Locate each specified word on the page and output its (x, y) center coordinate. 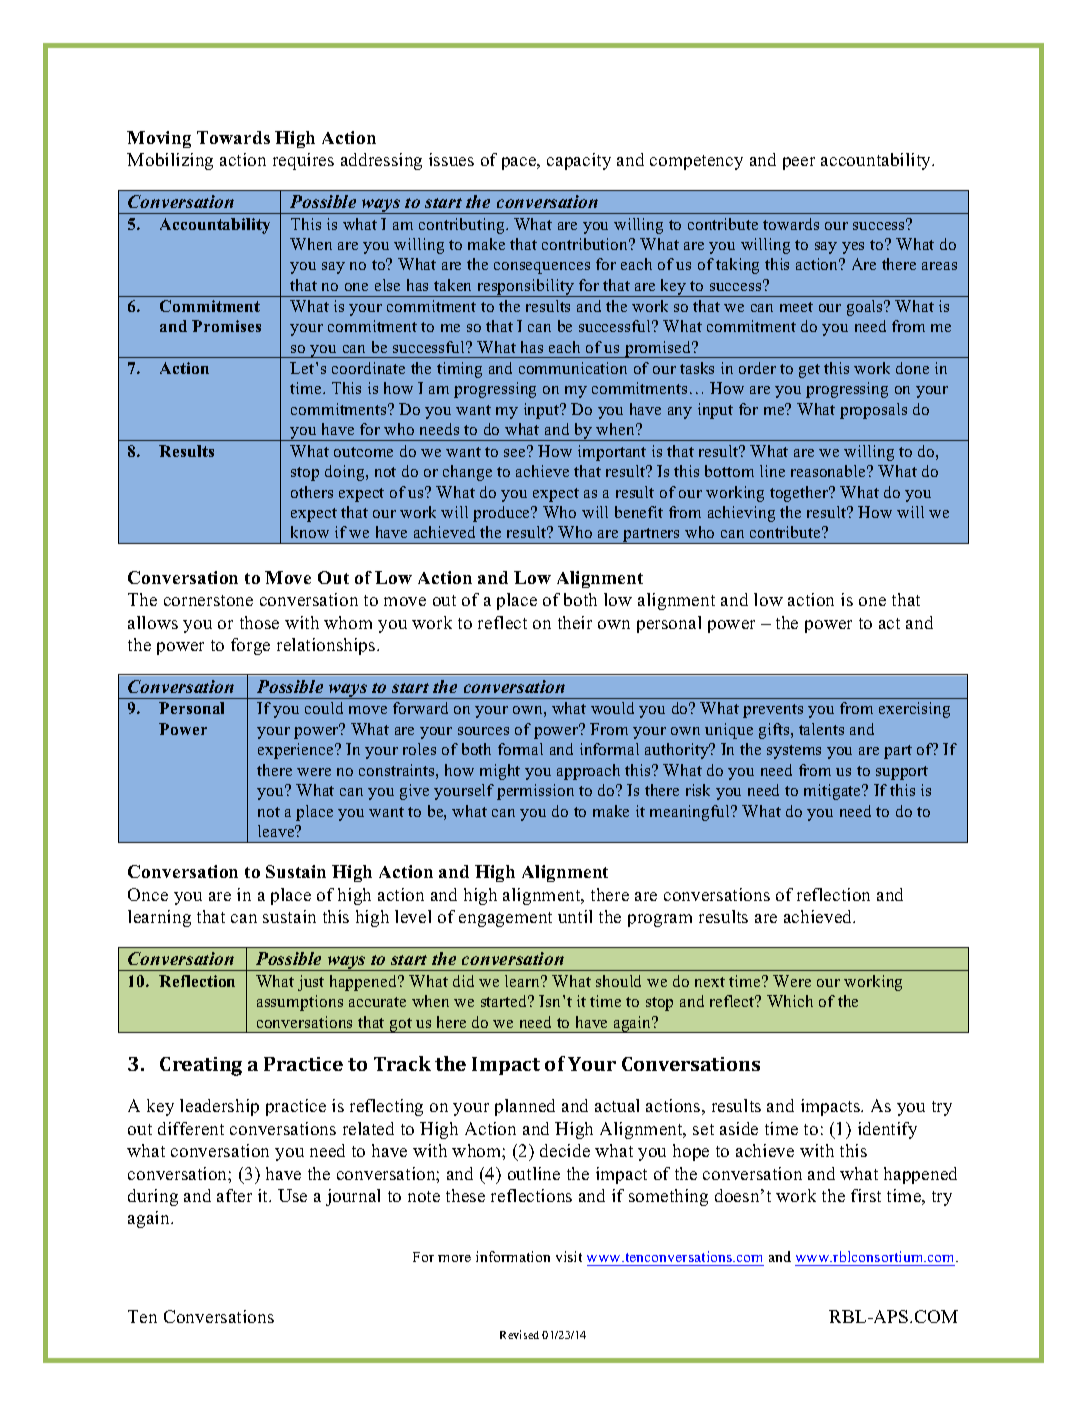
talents (821, 729)
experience (297, 751)
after (234, 1195)
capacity (579, 161)
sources (483, 731)
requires (303, 161)
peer (799, 163)
